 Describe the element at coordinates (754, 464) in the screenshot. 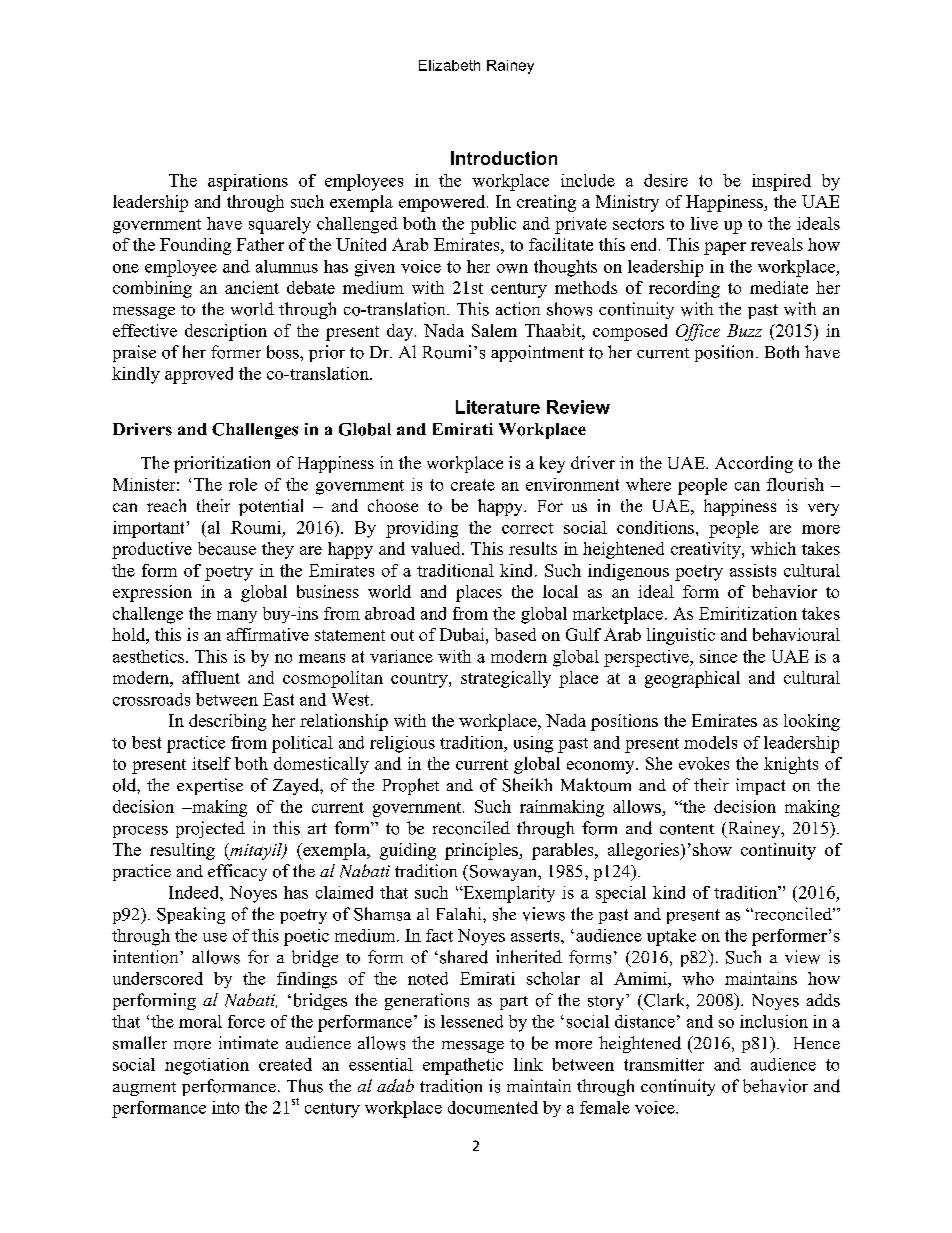

I see `According` at that location.
